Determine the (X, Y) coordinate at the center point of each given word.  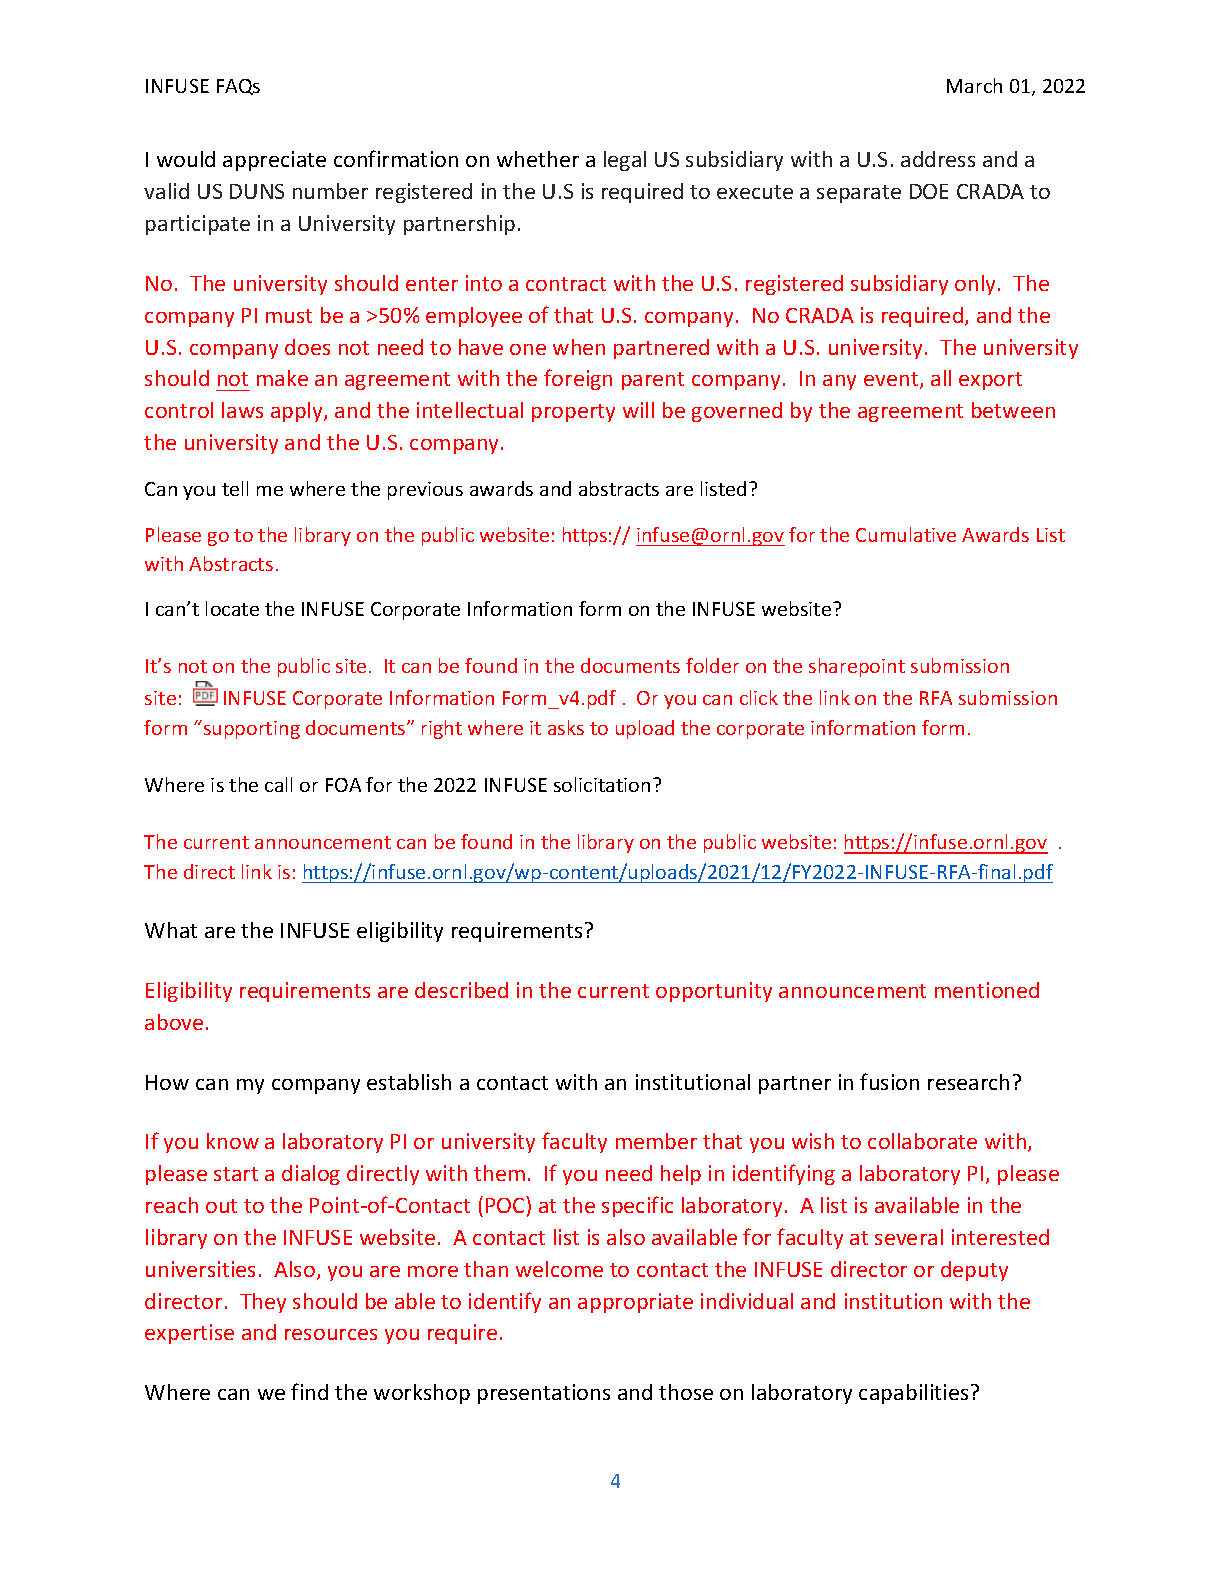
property (573, 413)
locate (232, 608)
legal (625, 161)
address (938, 159)
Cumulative (906, 534)
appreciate (274, 161)
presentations (544, 1394)
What (171, 930)
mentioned (987, 990)
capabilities (913, 1394)
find (309, 1391)
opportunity (714, 992)
